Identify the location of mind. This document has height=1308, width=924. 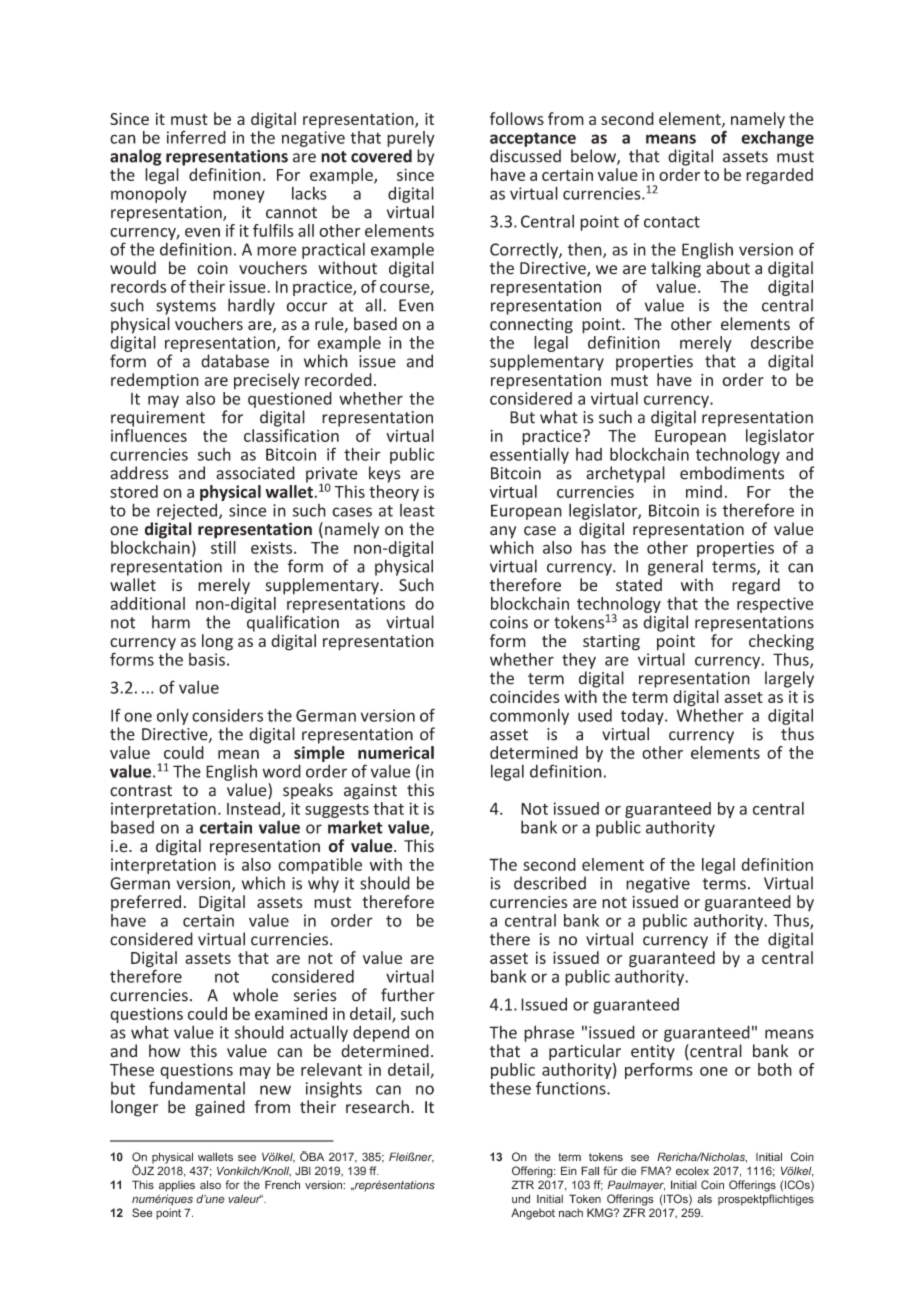
(704, 491).
